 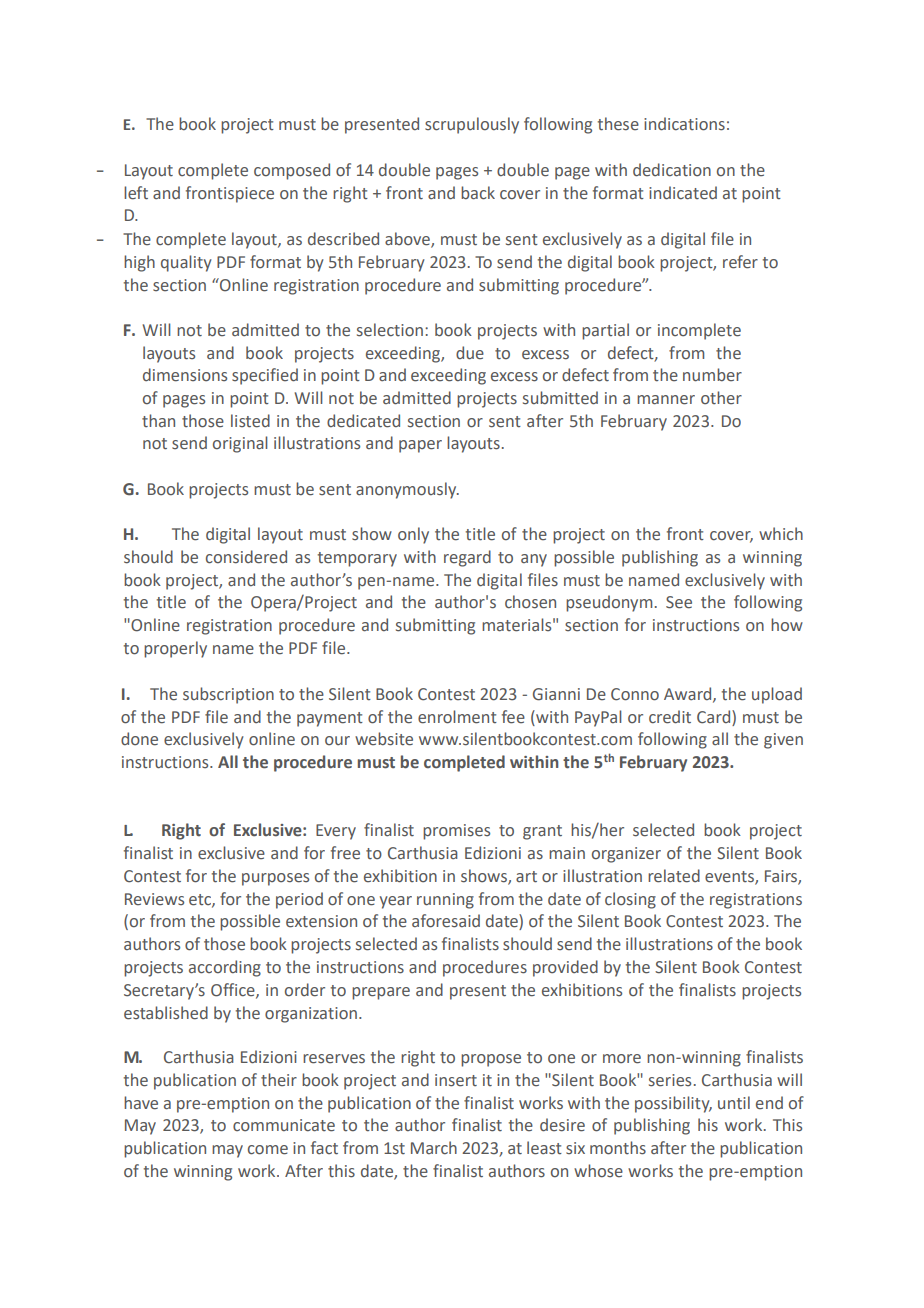 What do you see at coordinates (292, 171) in the screenshot?
I see `composed` at bounding box center [292, 171].
